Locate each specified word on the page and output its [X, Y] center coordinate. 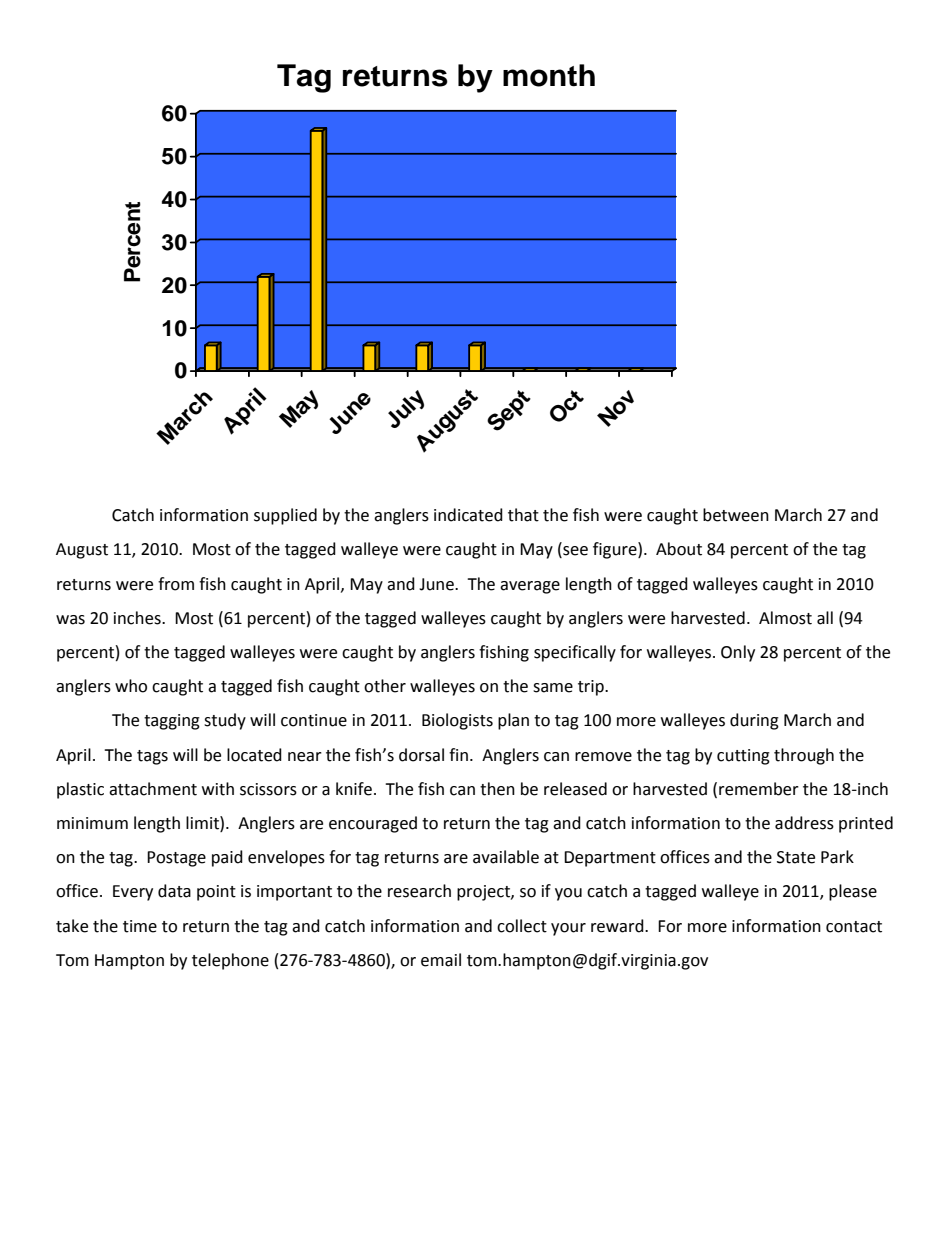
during [754, 721]
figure [616, 550]
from [176, 584]
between [736, 515]
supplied [285, 516]
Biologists [457, 721]
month [549, 75]
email [441, 960]
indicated [468, 515]
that [523, 515]
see [574, 552]
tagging [172, 722]
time [140, 926]
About [679, 549]
